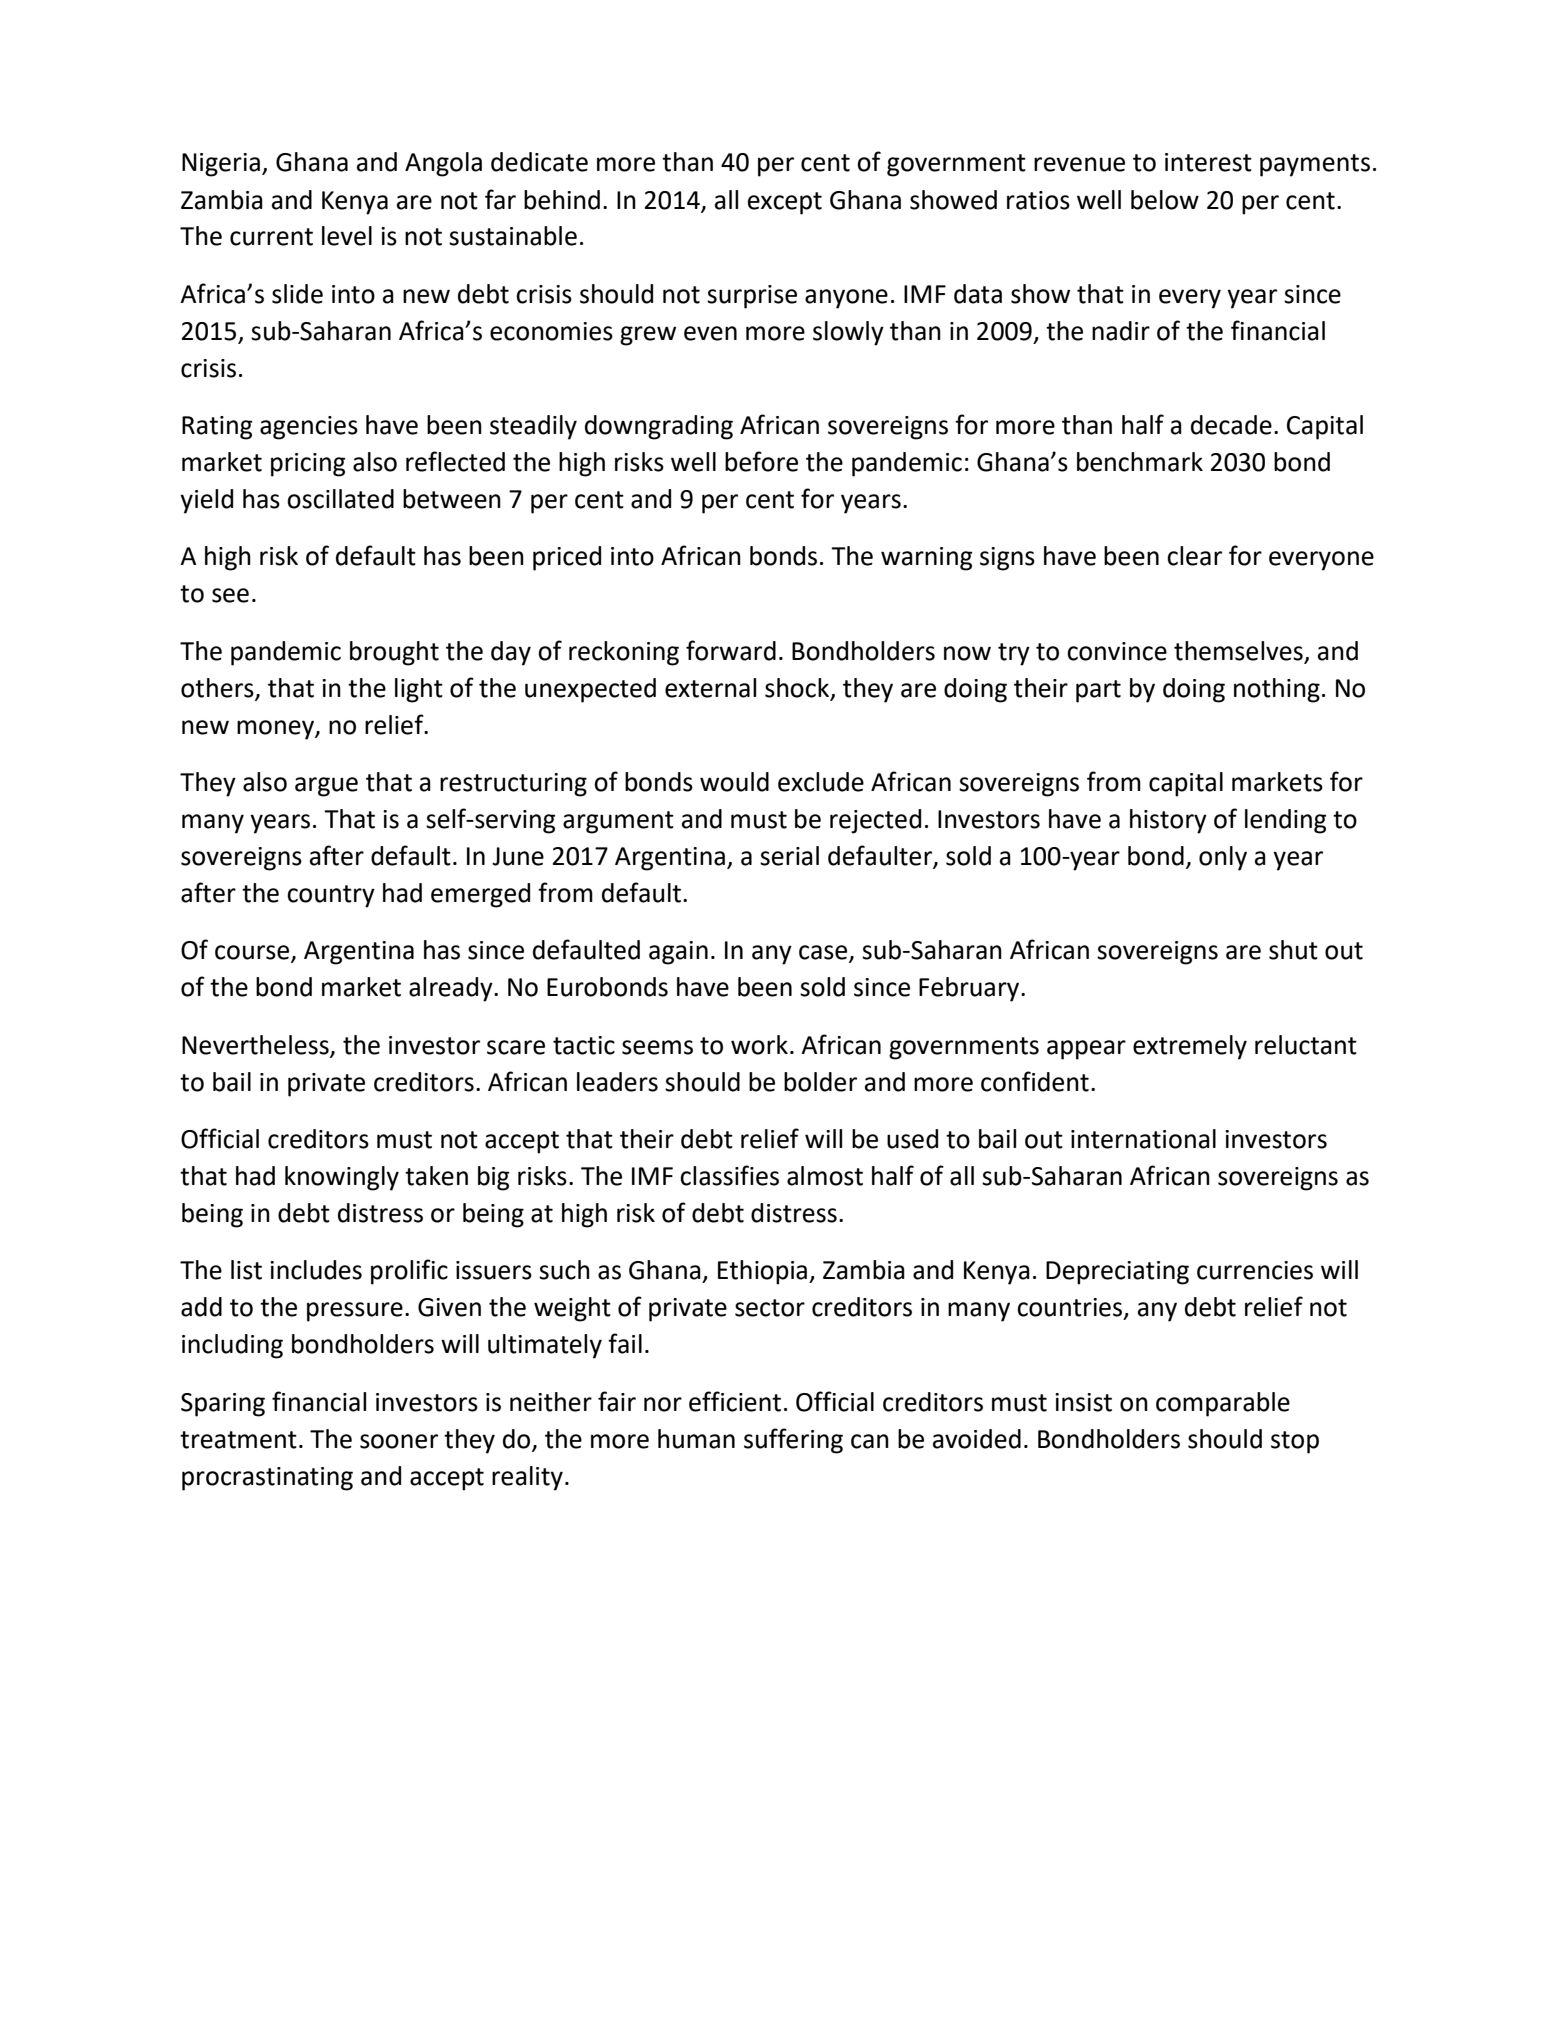  Describe the element at coordinates (729, 1175) in the screenshot. I see `classifies` at that location.
